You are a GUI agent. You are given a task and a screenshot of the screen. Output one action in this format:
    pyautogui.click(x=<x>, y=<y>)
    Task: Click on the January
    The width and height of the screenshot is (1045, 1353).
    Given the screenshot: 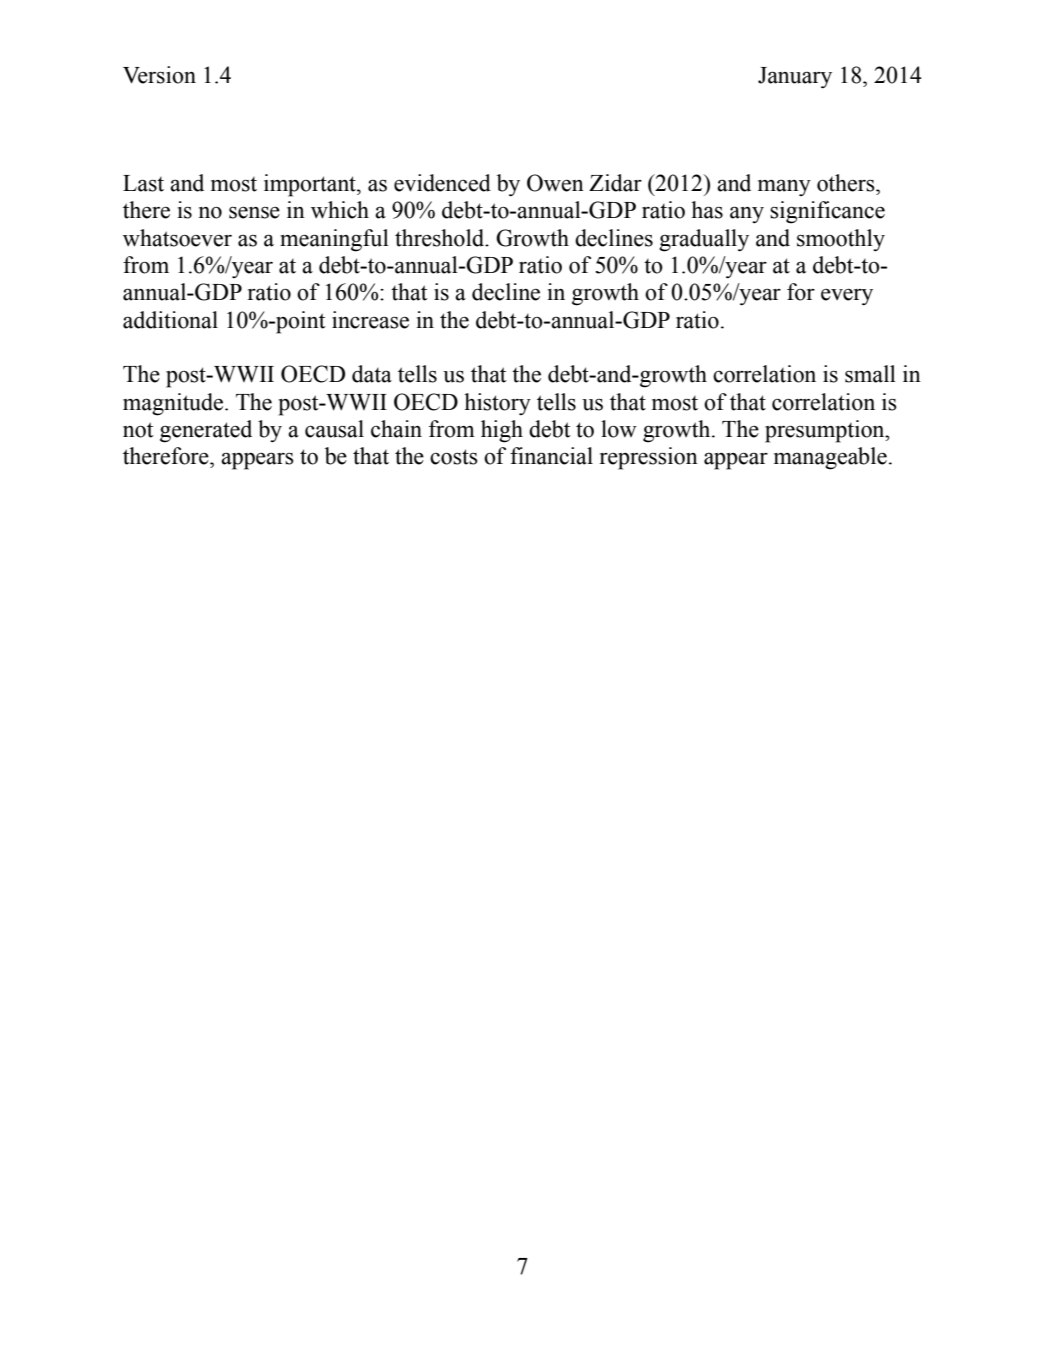 What is the action you would take?
    pyautogui.click(x=795, y=78)
